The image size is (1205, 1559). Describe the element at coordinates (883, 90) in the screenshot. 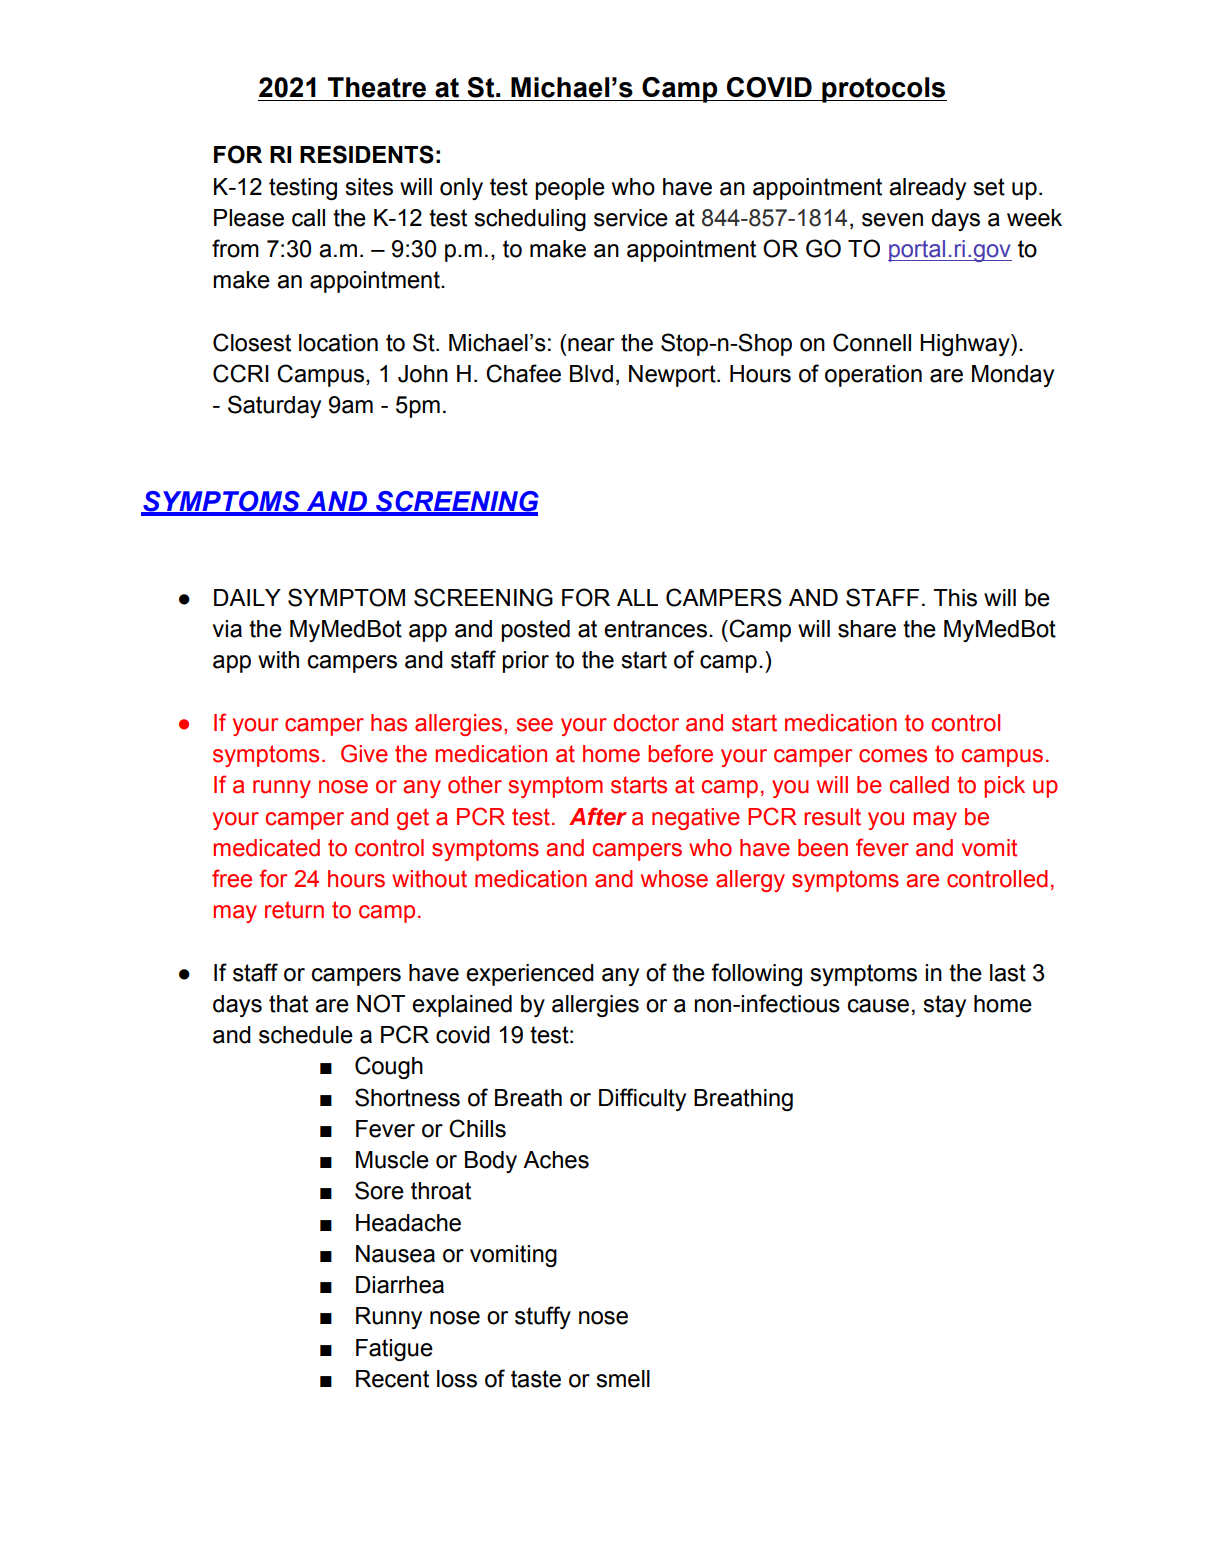

I see `protocols` at that location.
